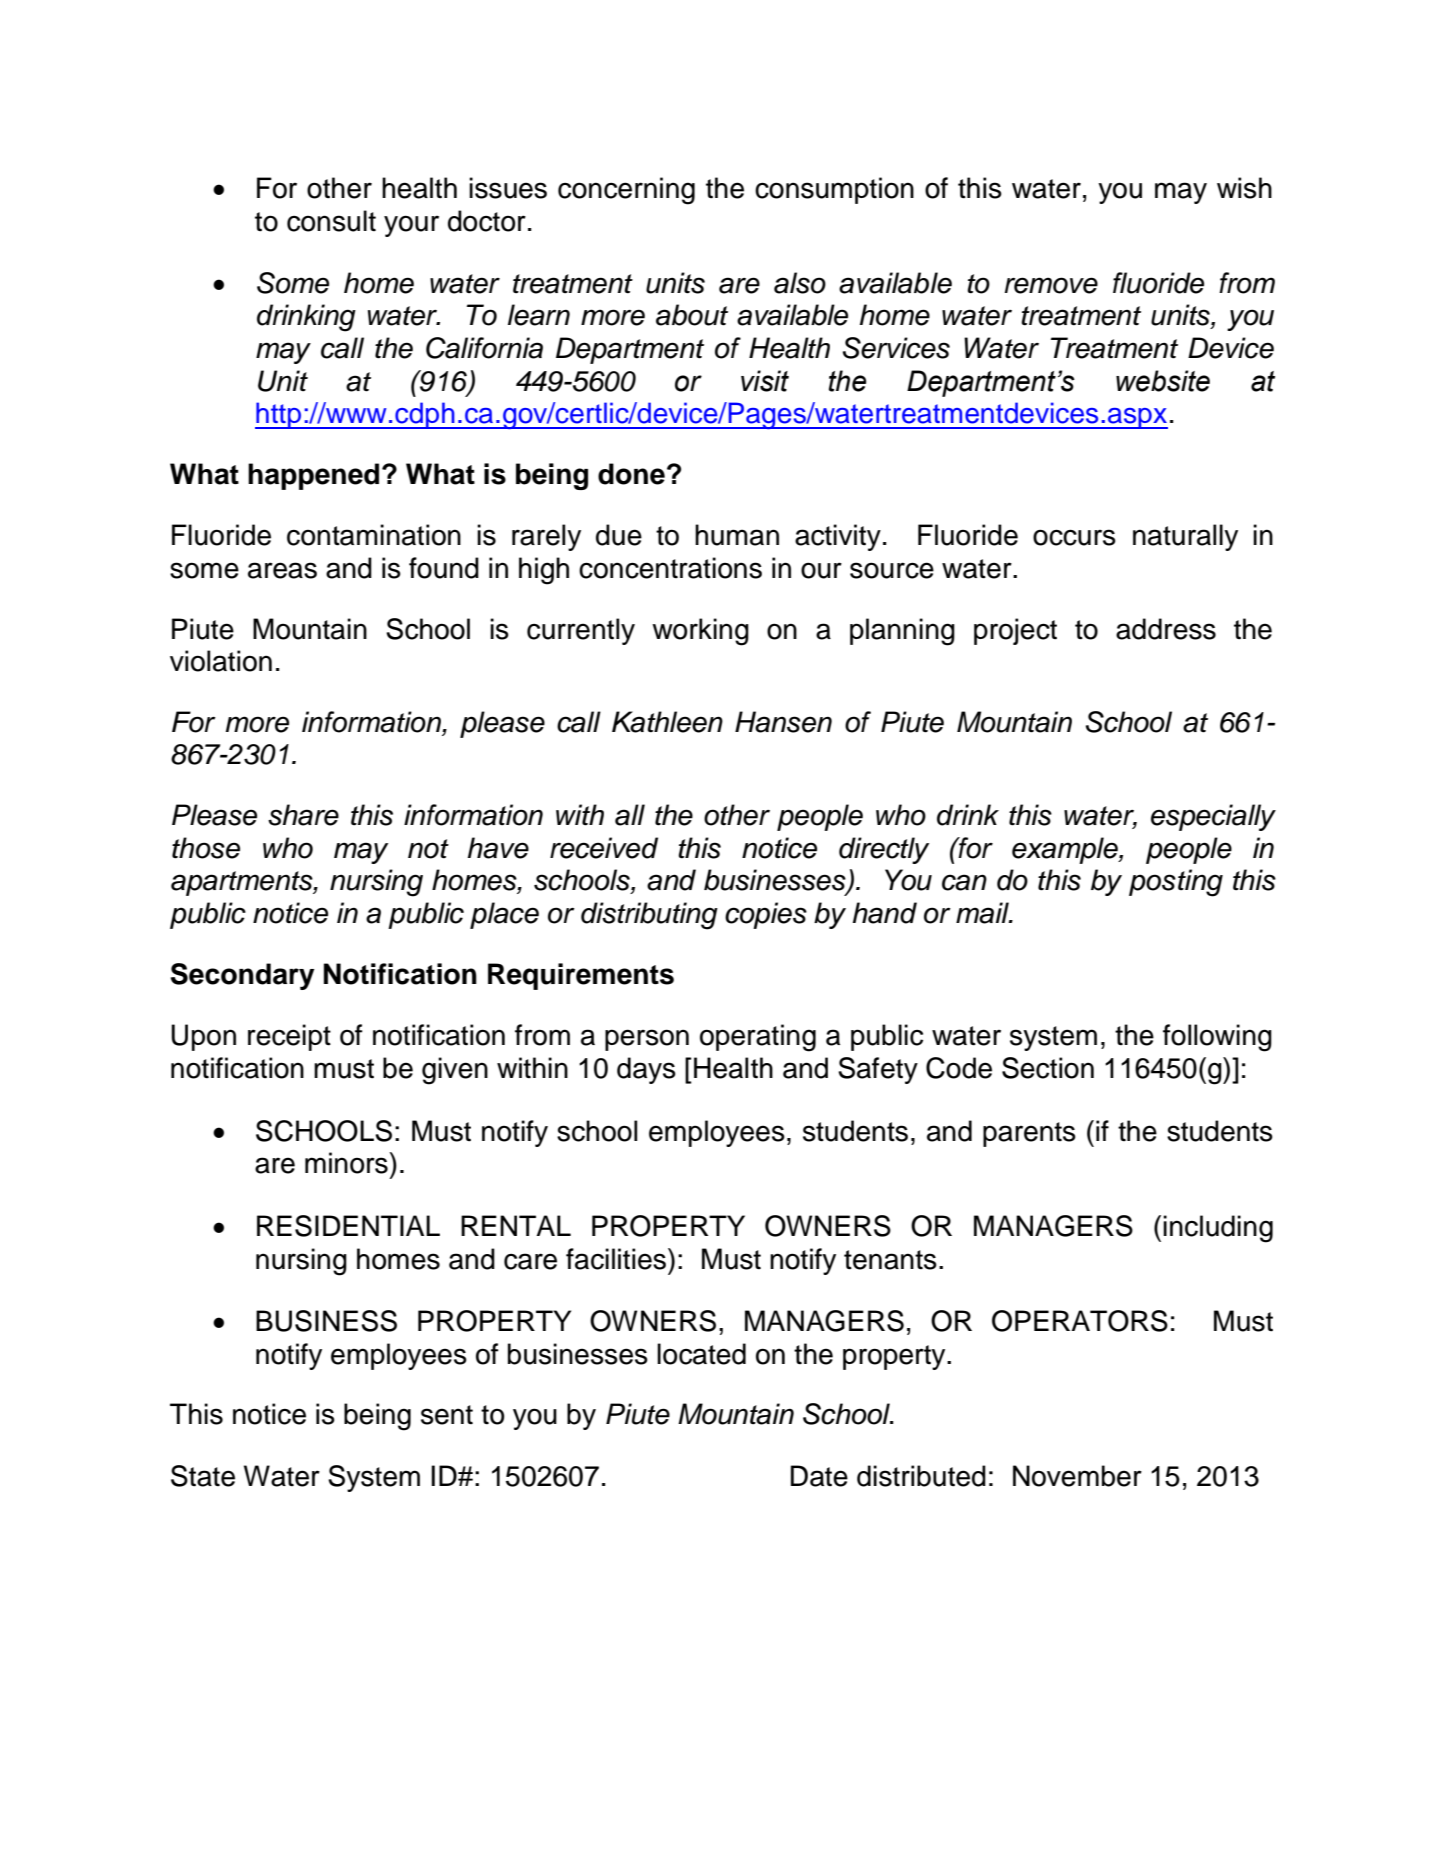 The width and height of the image is (1444, 1869). Describe the element at coordinates (819, 1476) in the image. I see `Date` at that location.
